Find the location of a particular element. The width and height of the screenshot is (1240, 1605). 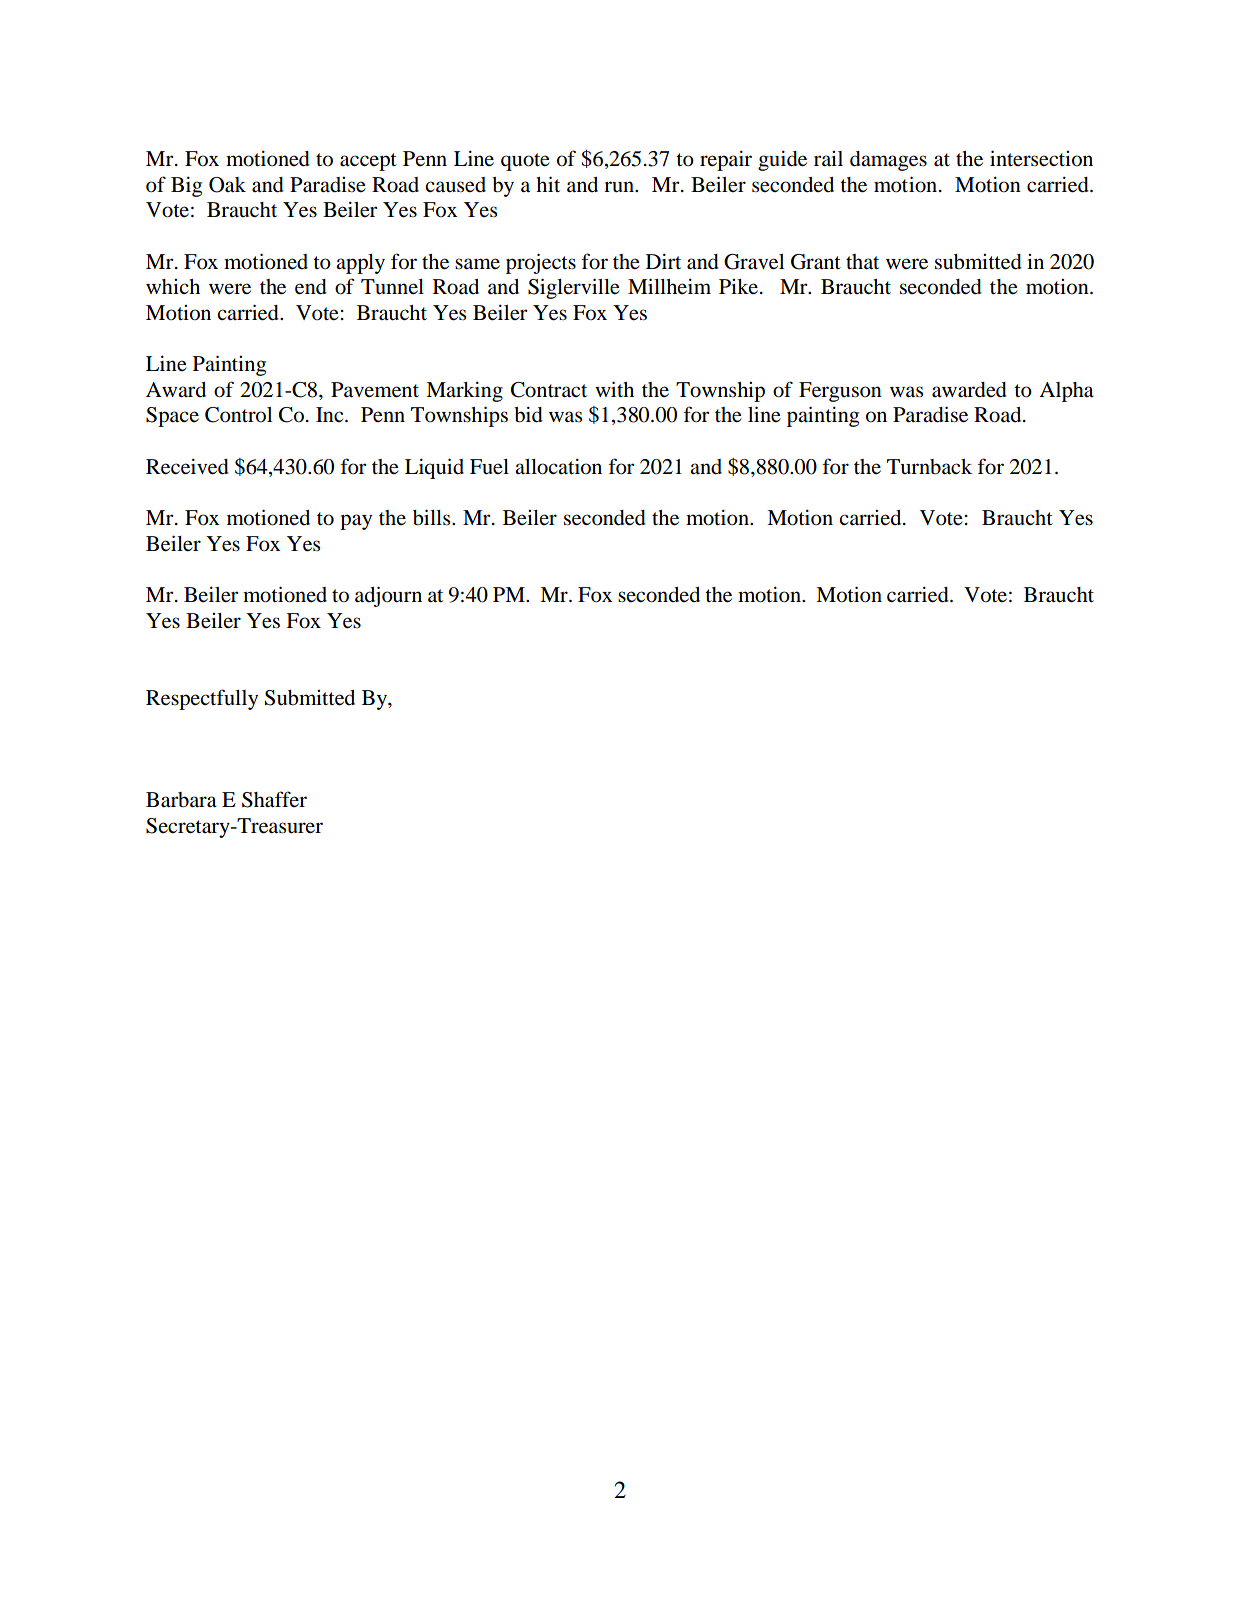

Respectfully is located at coordinates (202, 699).
